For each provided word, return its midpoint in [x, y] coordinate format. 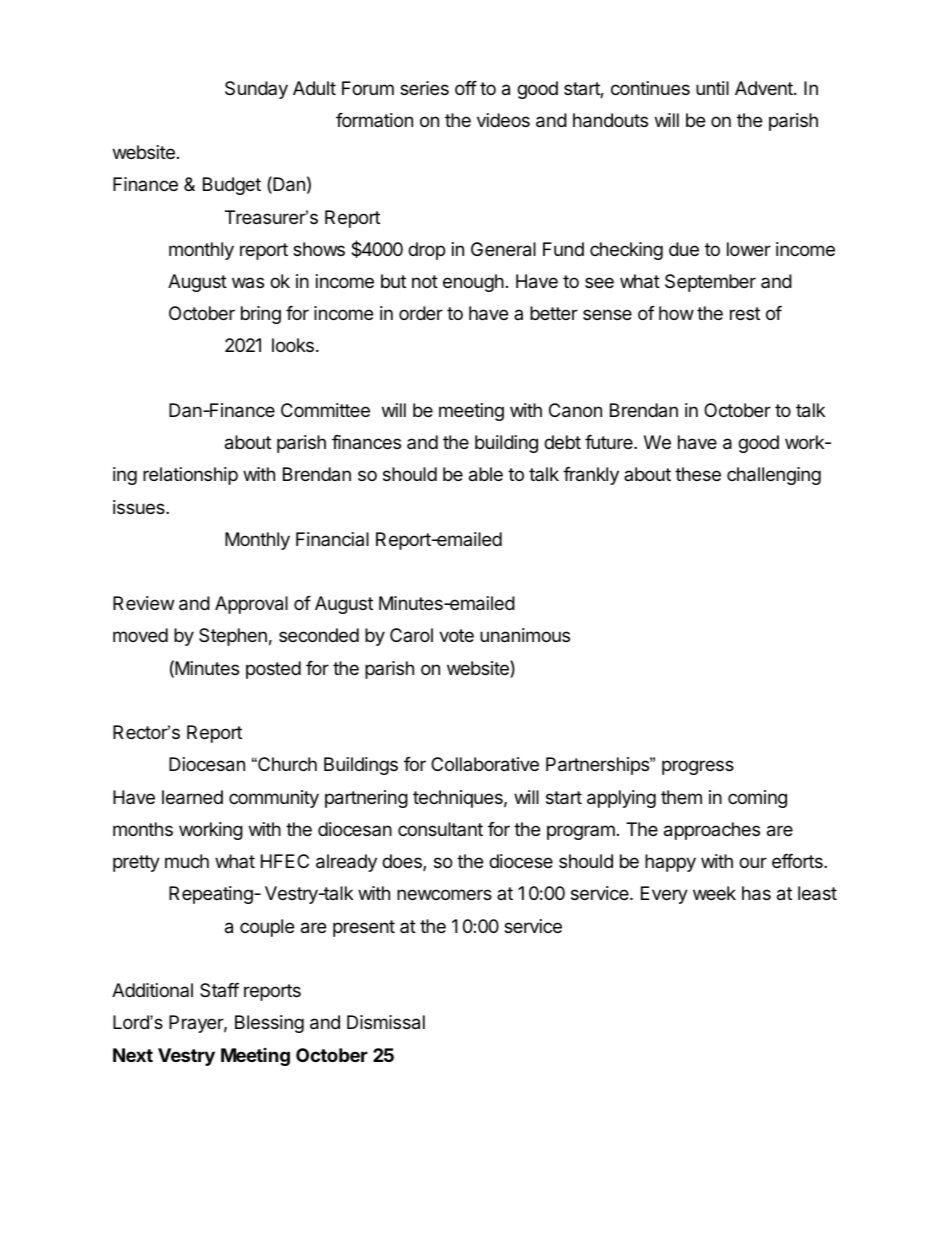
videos [503, 120]
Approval [251, 605]
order [421, 313]
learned [192, 797]
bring [261, 315]
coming [757, 799]
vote [456, 635]
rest [745, 313]
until [712, 88]
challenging [774, 476]
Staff [219, 990]
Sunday [256, 90]
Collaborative [485, 764]
